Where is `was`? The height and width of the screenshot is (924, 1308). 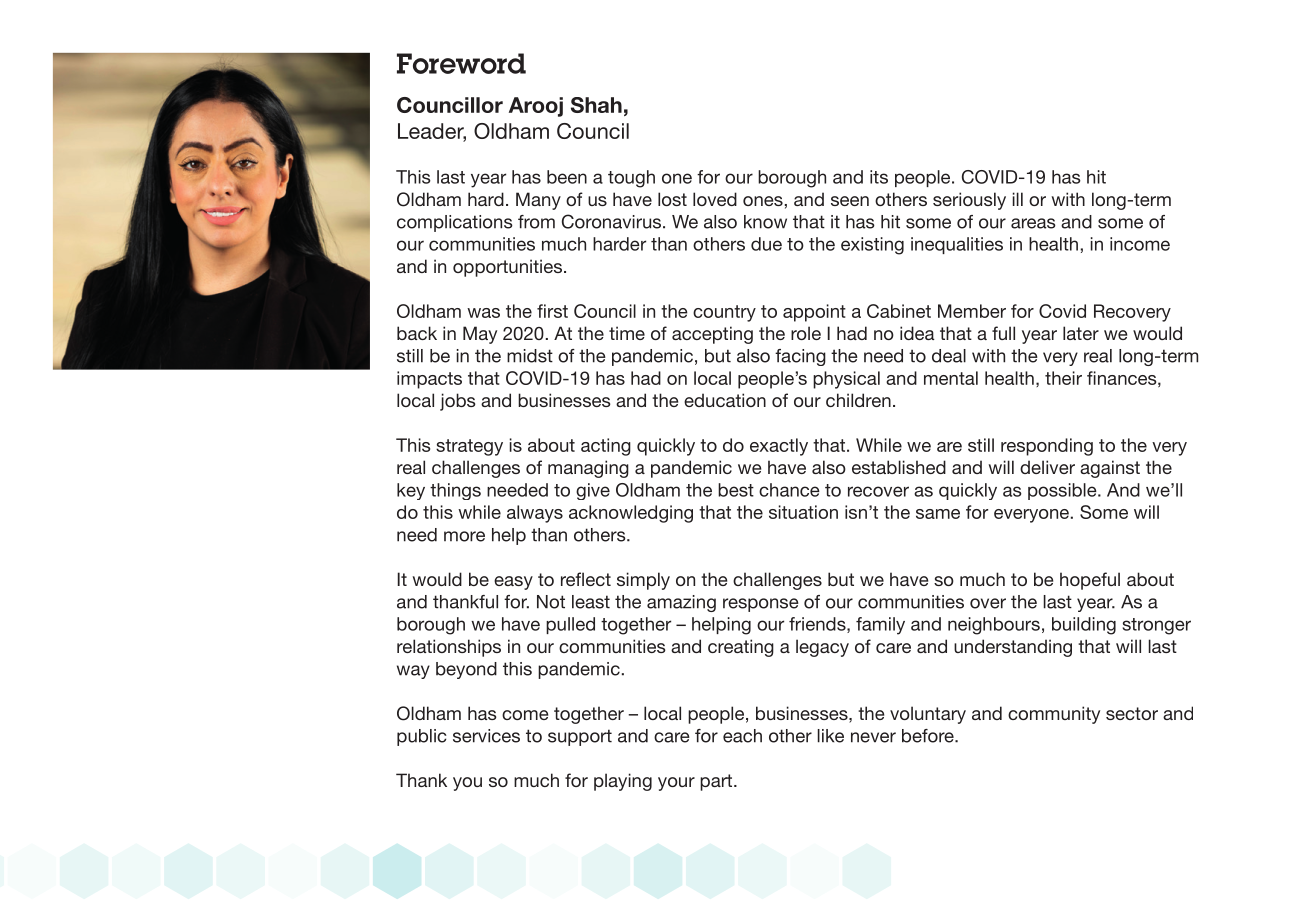 was is located at coordinates (483, 313).
